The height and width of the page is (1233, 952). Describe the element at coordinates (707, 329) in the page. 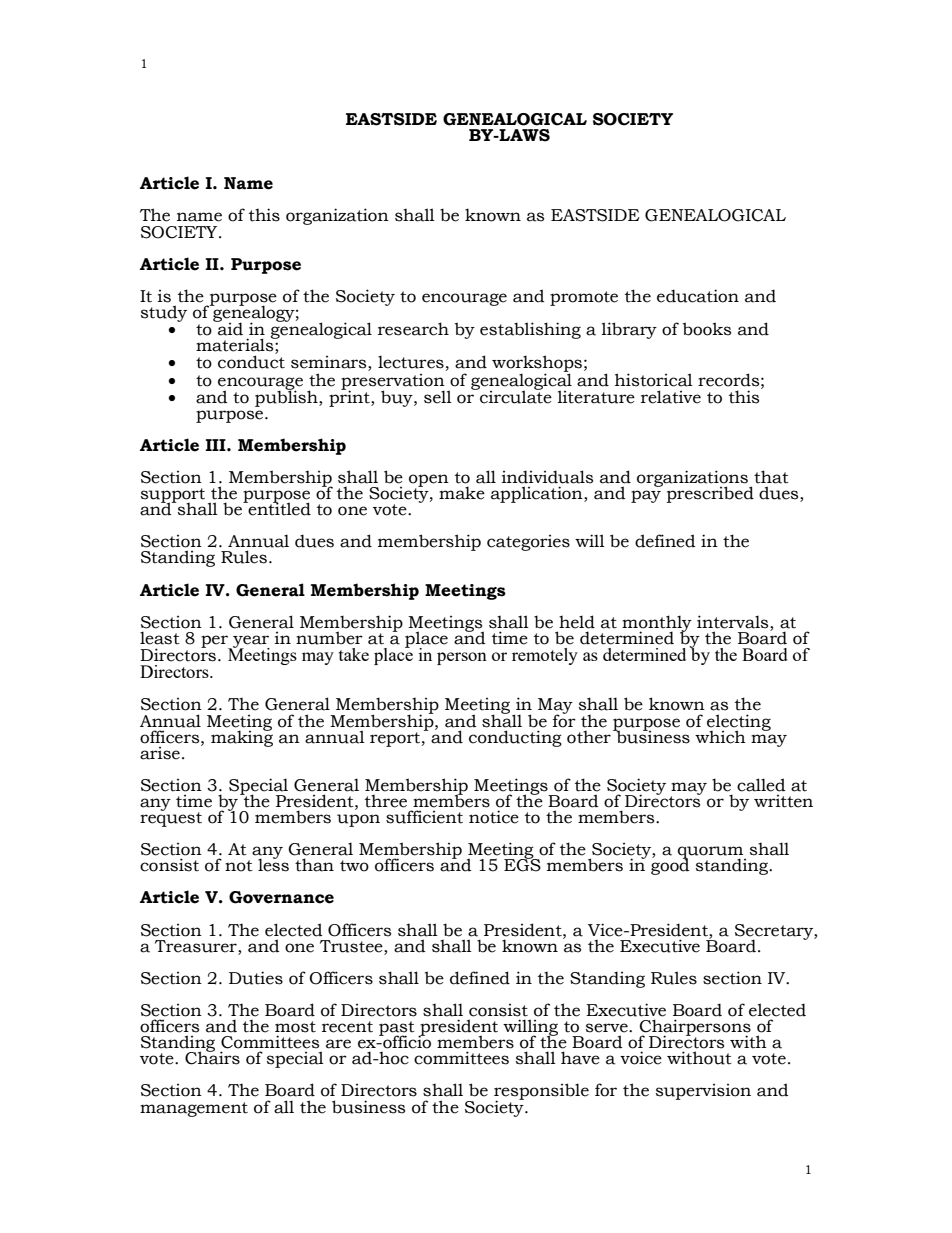

I see `books` at that location.
